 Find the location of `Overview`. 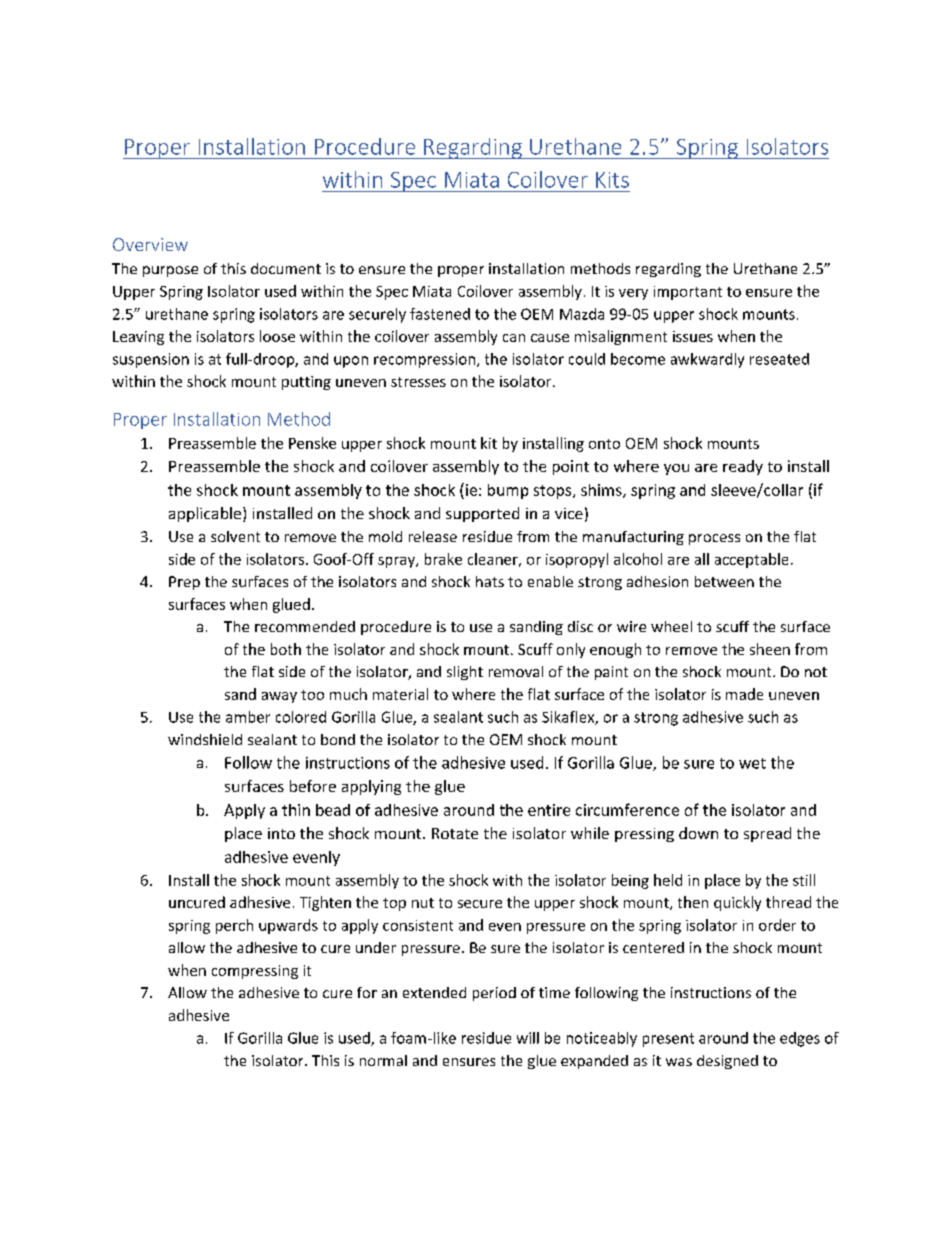

Overview is located at coordinates (150, 244).
